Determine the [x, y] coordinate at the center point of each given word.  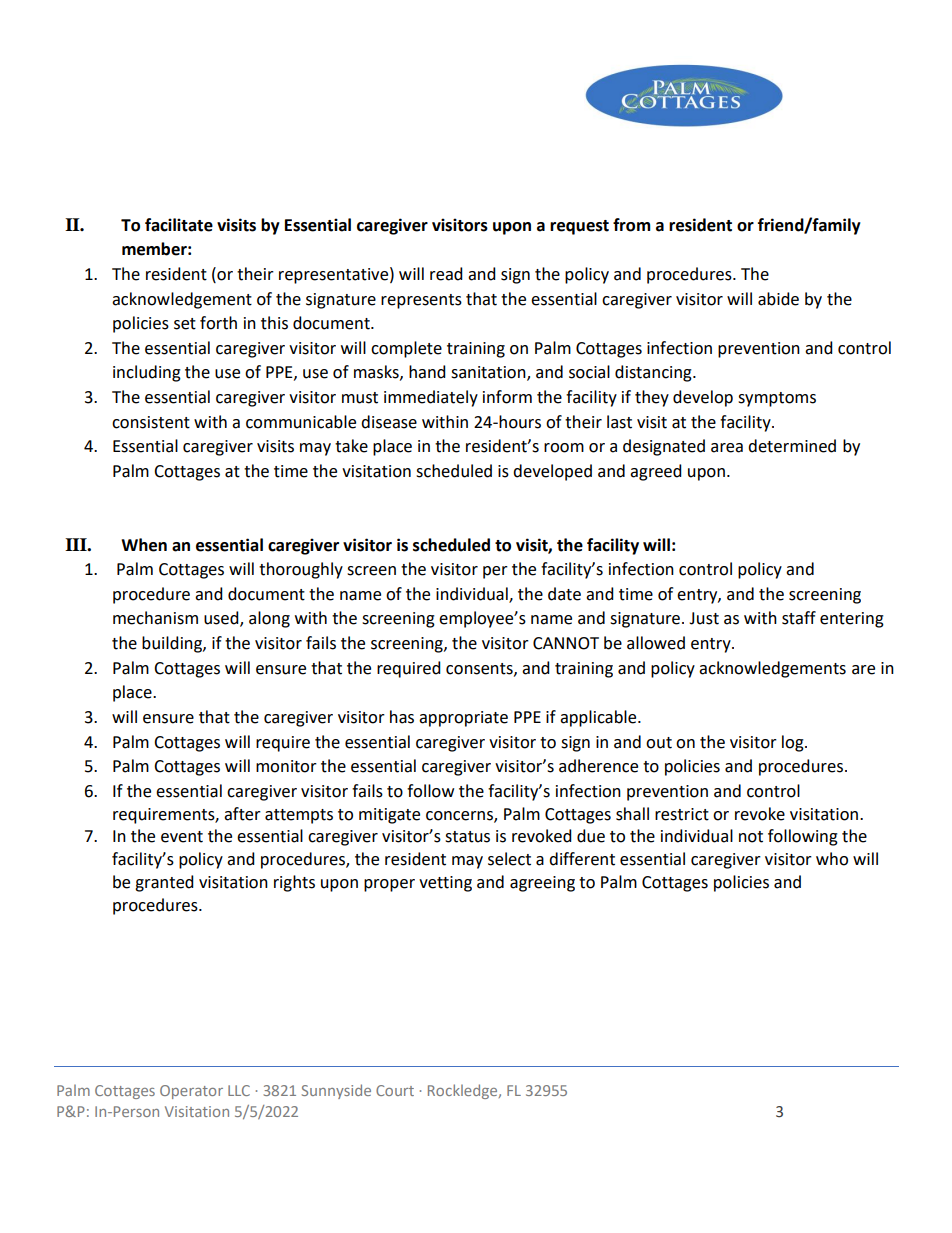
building [173, 644]
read [446, 274]
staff [799, 618]
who [832, 859]
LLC [239, 1090]
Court [395, 1090]
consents [480, 669]
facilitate [179, 225]
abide [778, 299]
